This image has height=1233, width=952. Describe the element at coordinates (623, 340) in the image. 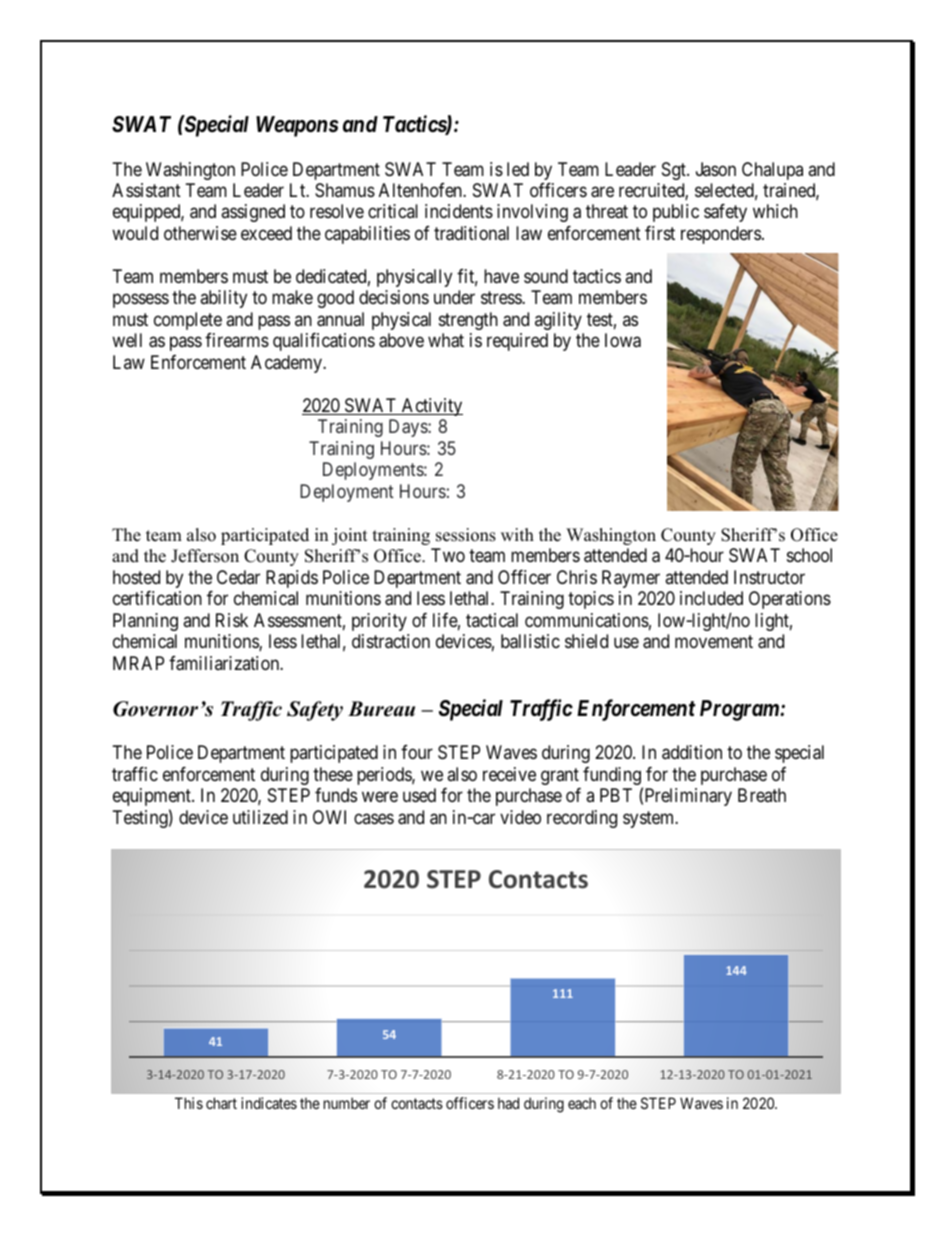

I see `Iowa` at that location.
